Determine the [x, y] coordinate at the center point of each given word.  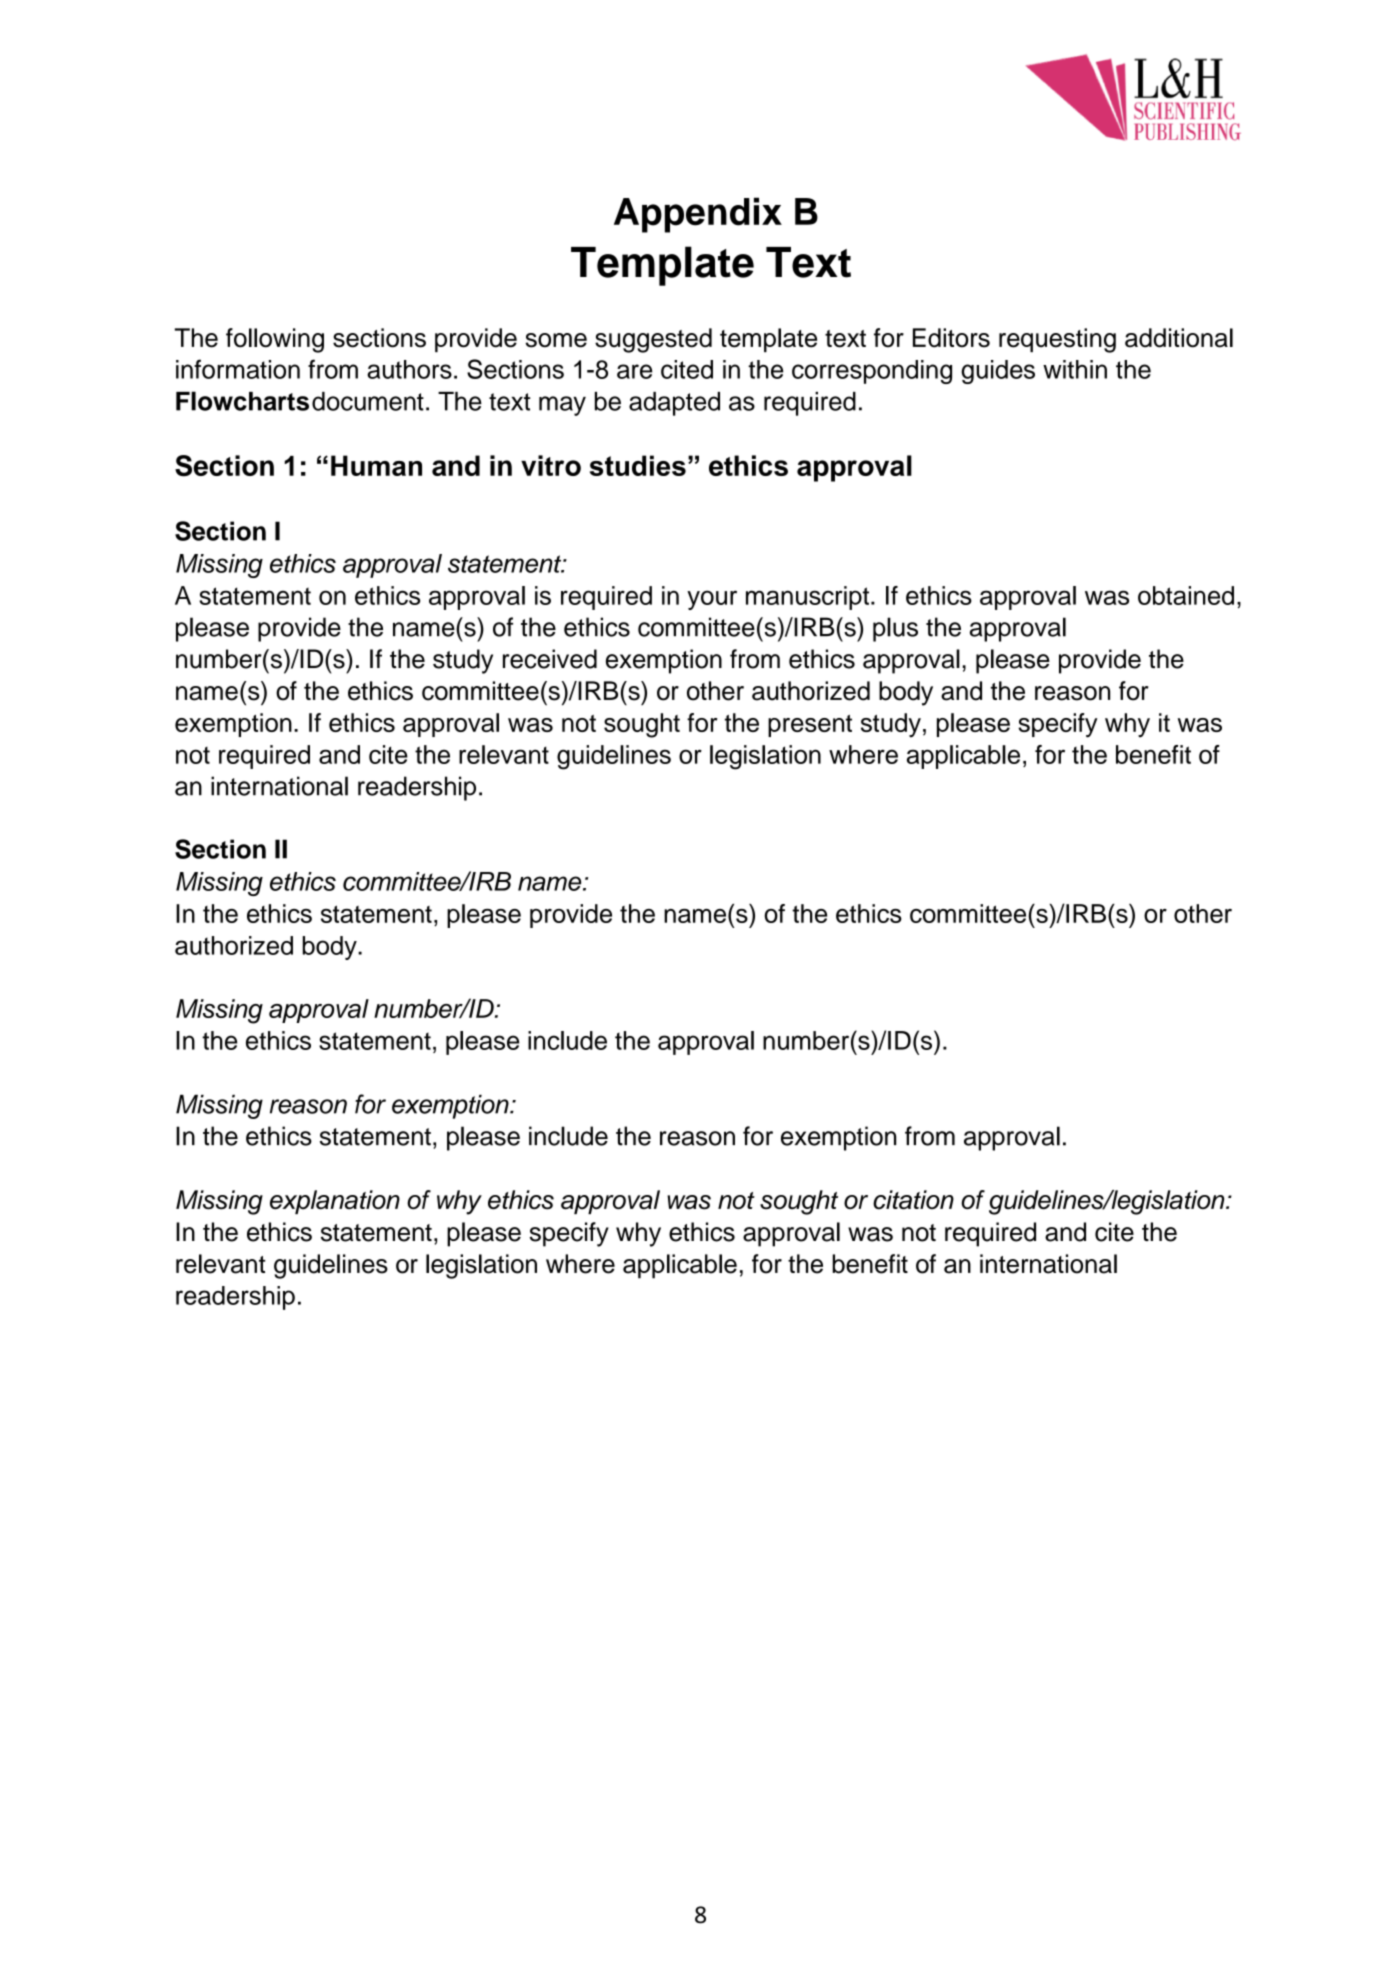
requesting [1057, 340]
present [810, 726]
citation [913, 1200]
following [275, 340]
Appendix [698, 215]
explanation [335, 1202]
